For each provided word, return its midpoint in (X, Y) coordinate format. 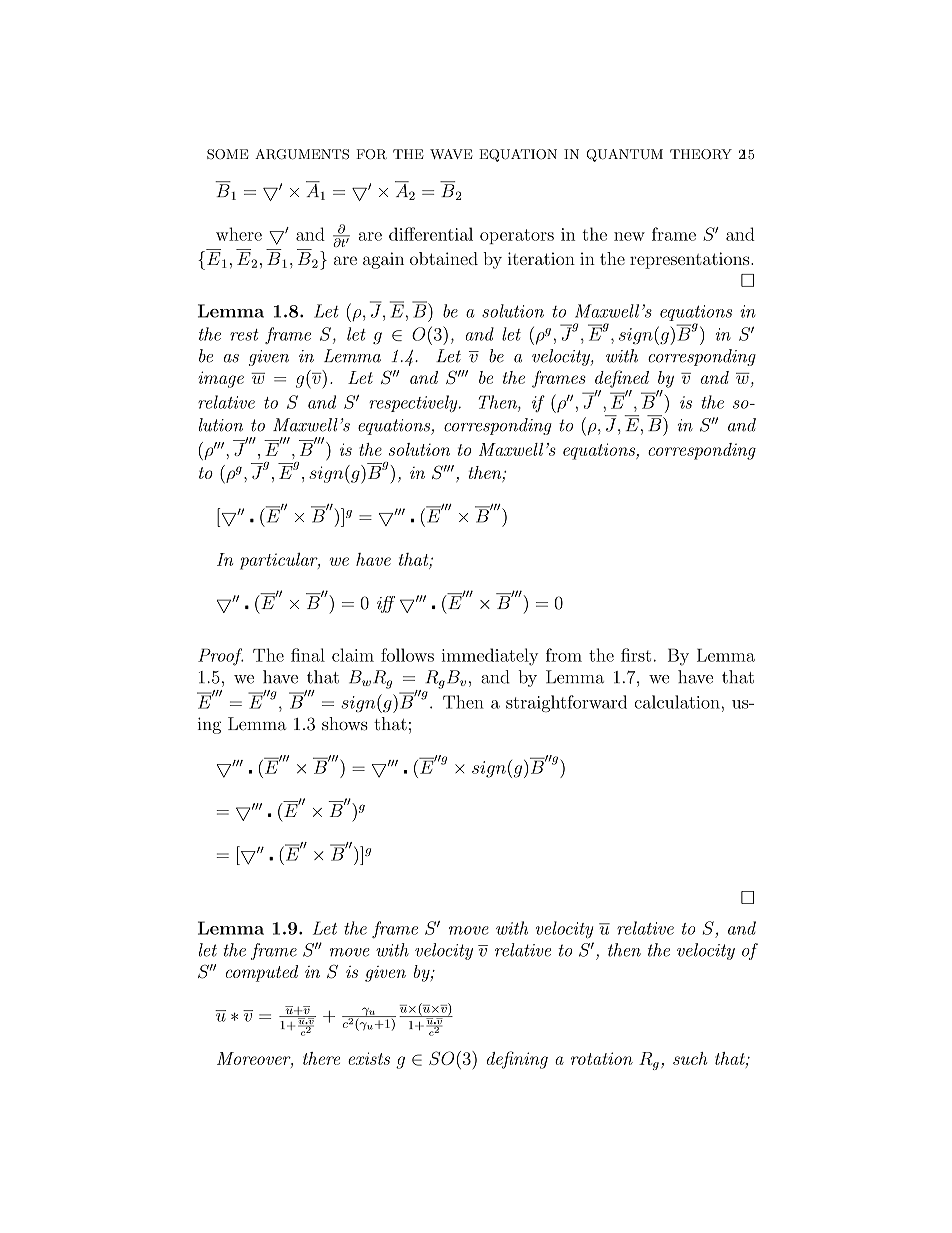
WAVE (451, 154)
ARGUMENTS (302, 154)
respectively (414, 404)
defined (622, 379)
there (321, 1058)
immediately (490, 657)
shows (345, 724)
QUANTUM (624, 155)
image (221, 379)
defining (517, 1060)
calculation (678, 702)
